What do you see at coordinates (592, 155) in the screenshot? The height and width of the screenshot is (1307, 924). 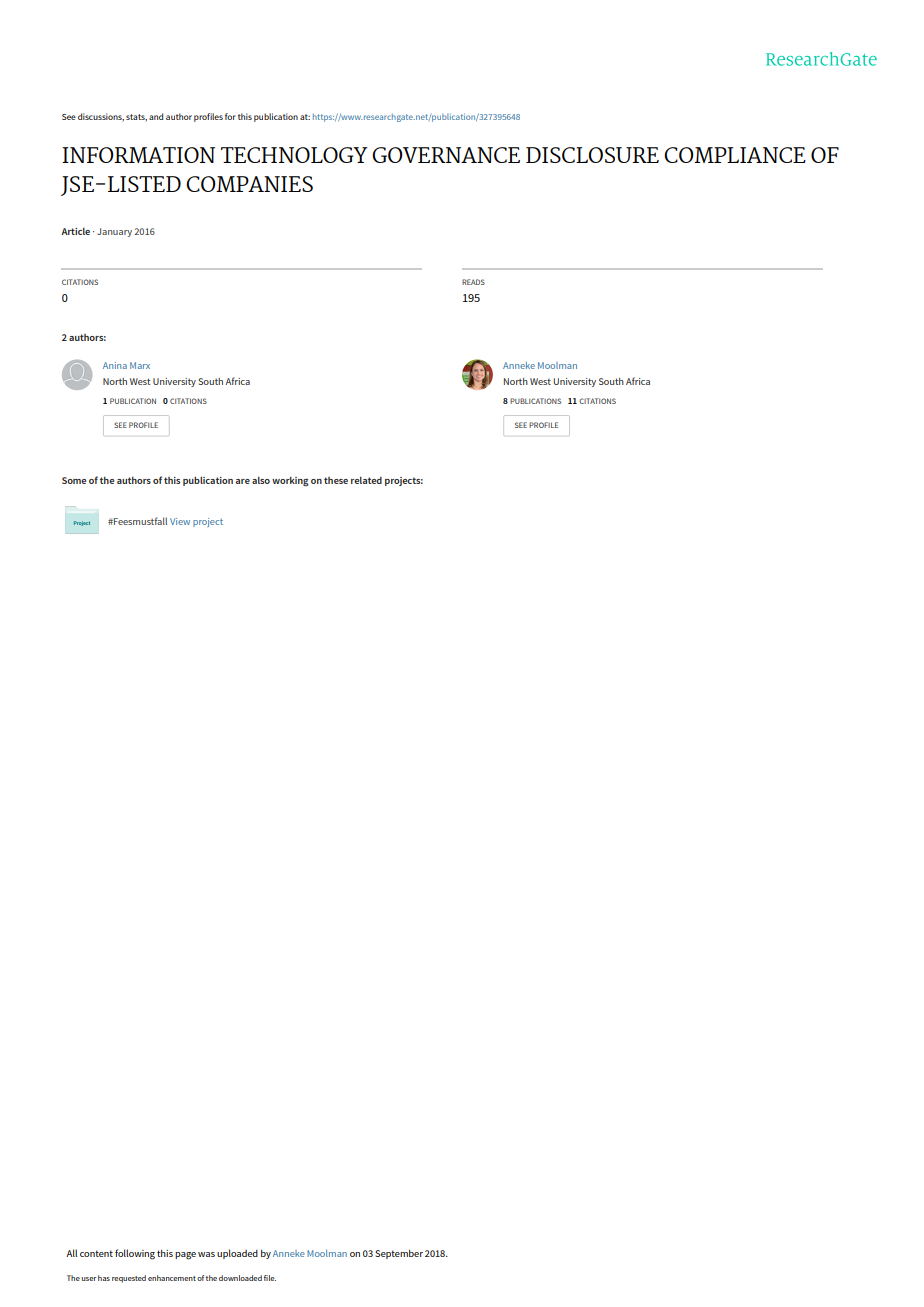 I see `DISCLOSURE` at bounding box center [592, 155].
